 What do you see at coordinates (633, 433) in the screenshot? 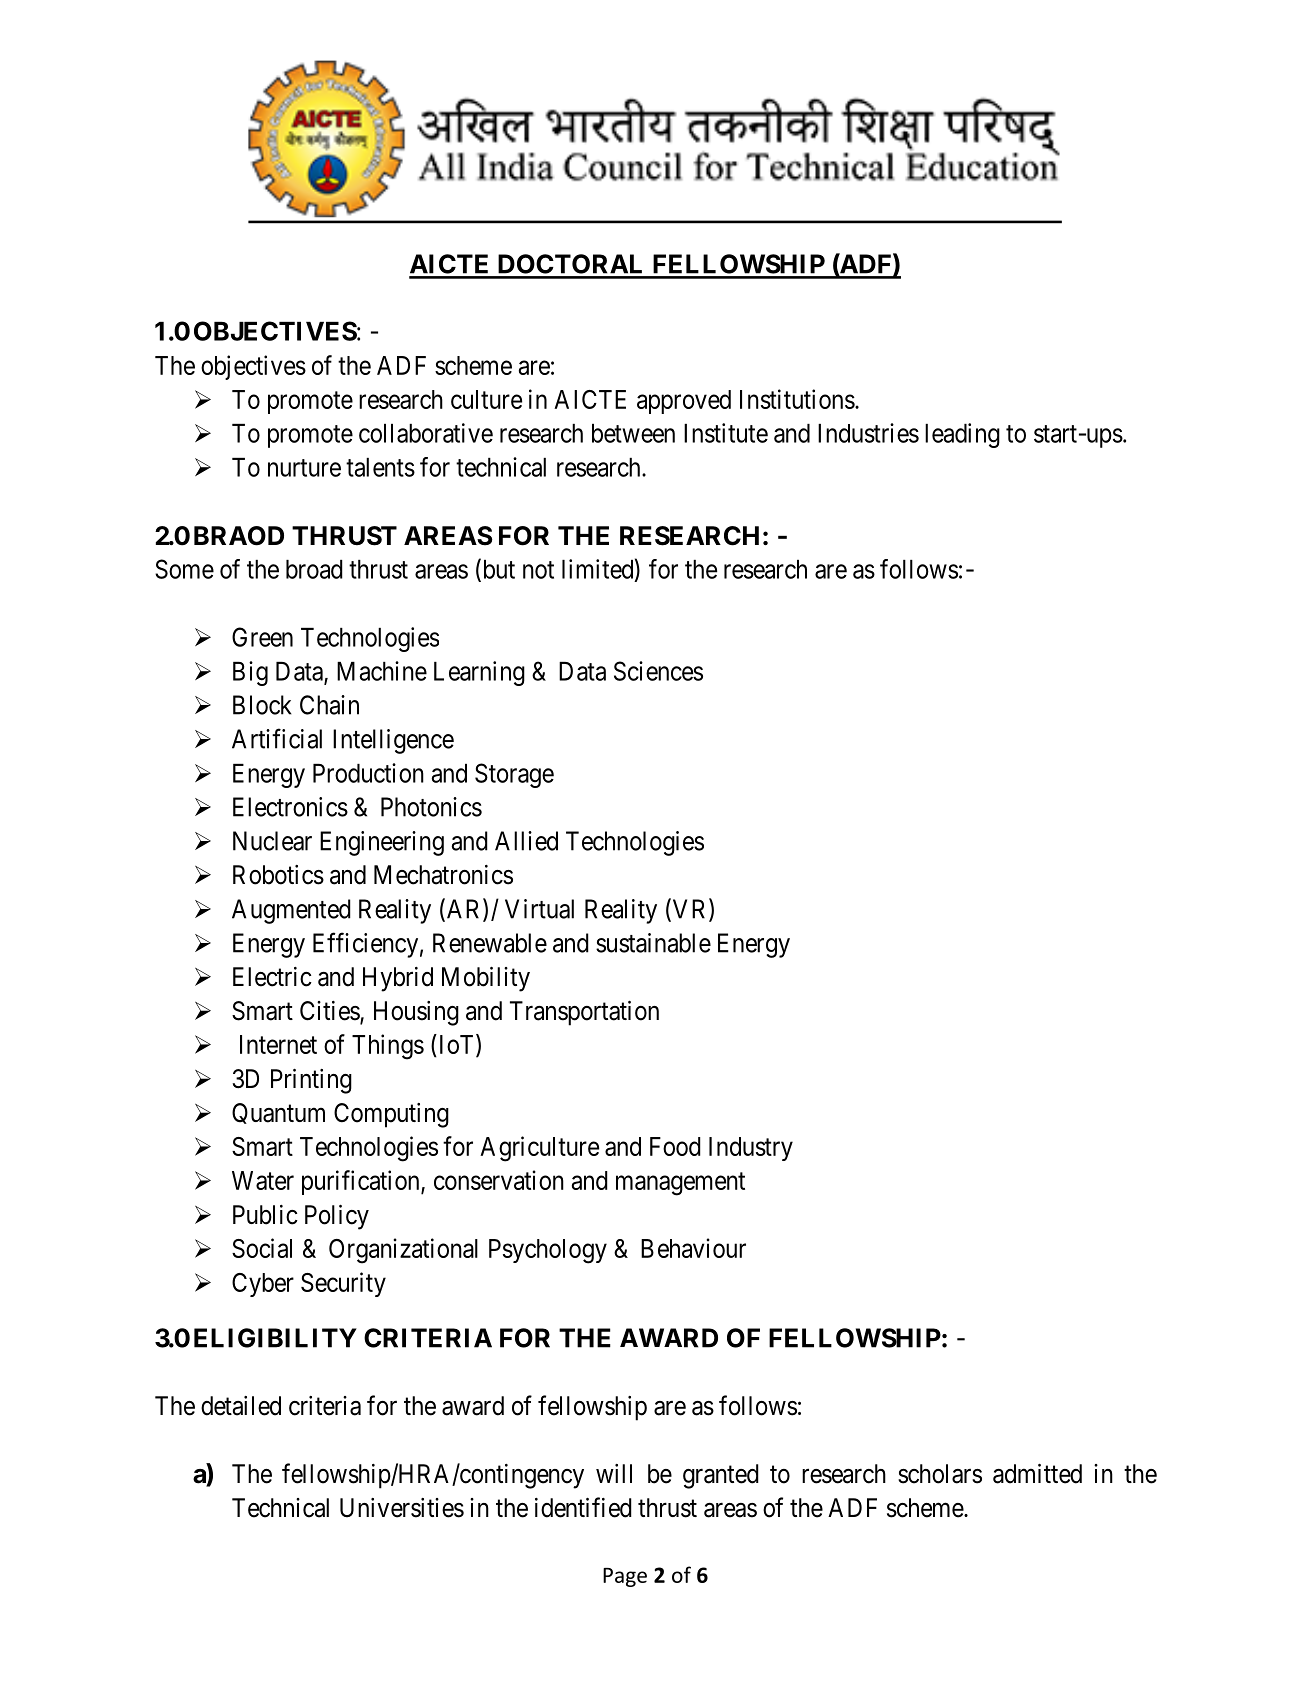
I see `between` at bounding box center [633, 433].
